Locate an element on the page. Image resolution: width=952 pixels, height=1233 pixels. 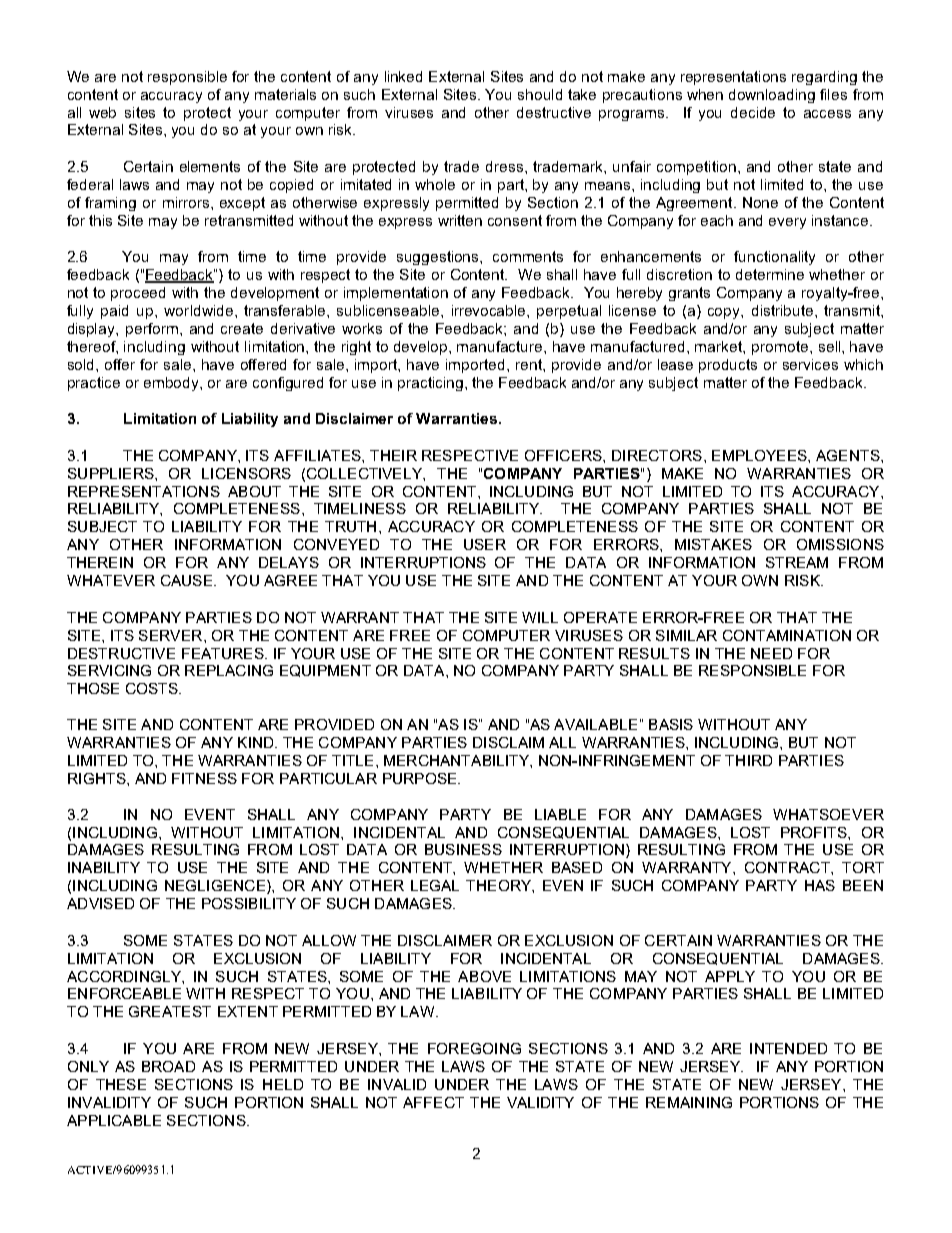
downloading is located at coordinates (772, 96).
